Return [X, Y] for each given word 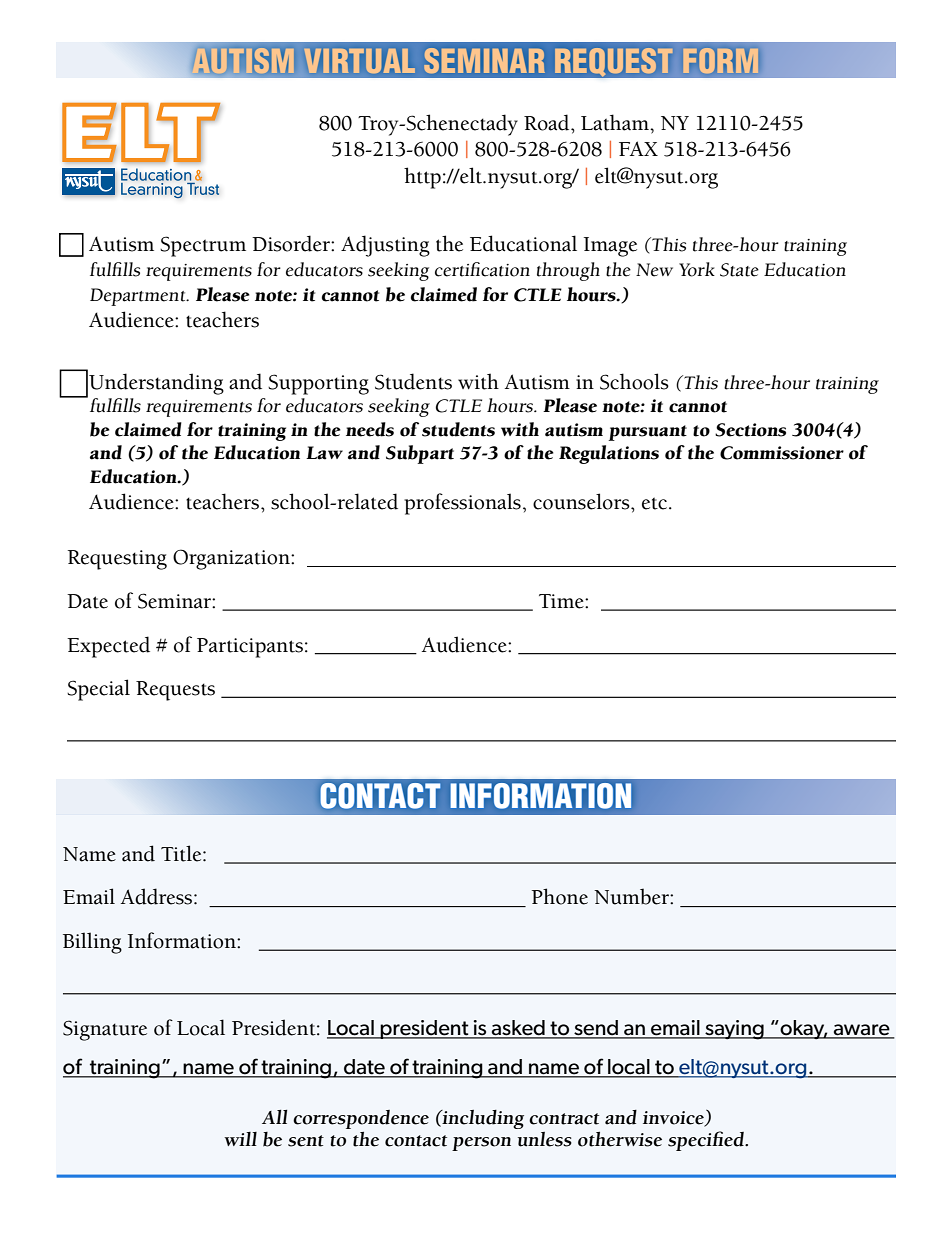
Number [632, 896]
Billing [92, 943]
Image [610, 247]
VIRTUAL [360, 61]
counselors [582, 501]
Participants [250, 648]
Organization [232, 559]
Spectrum [203, 246]
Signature [105, 1030]
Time [562, 601]
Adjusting [385, 246]
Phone [560, 896]
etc [654, 503]
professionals [462, 504]
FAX [638, 148]
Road [548, 122]
